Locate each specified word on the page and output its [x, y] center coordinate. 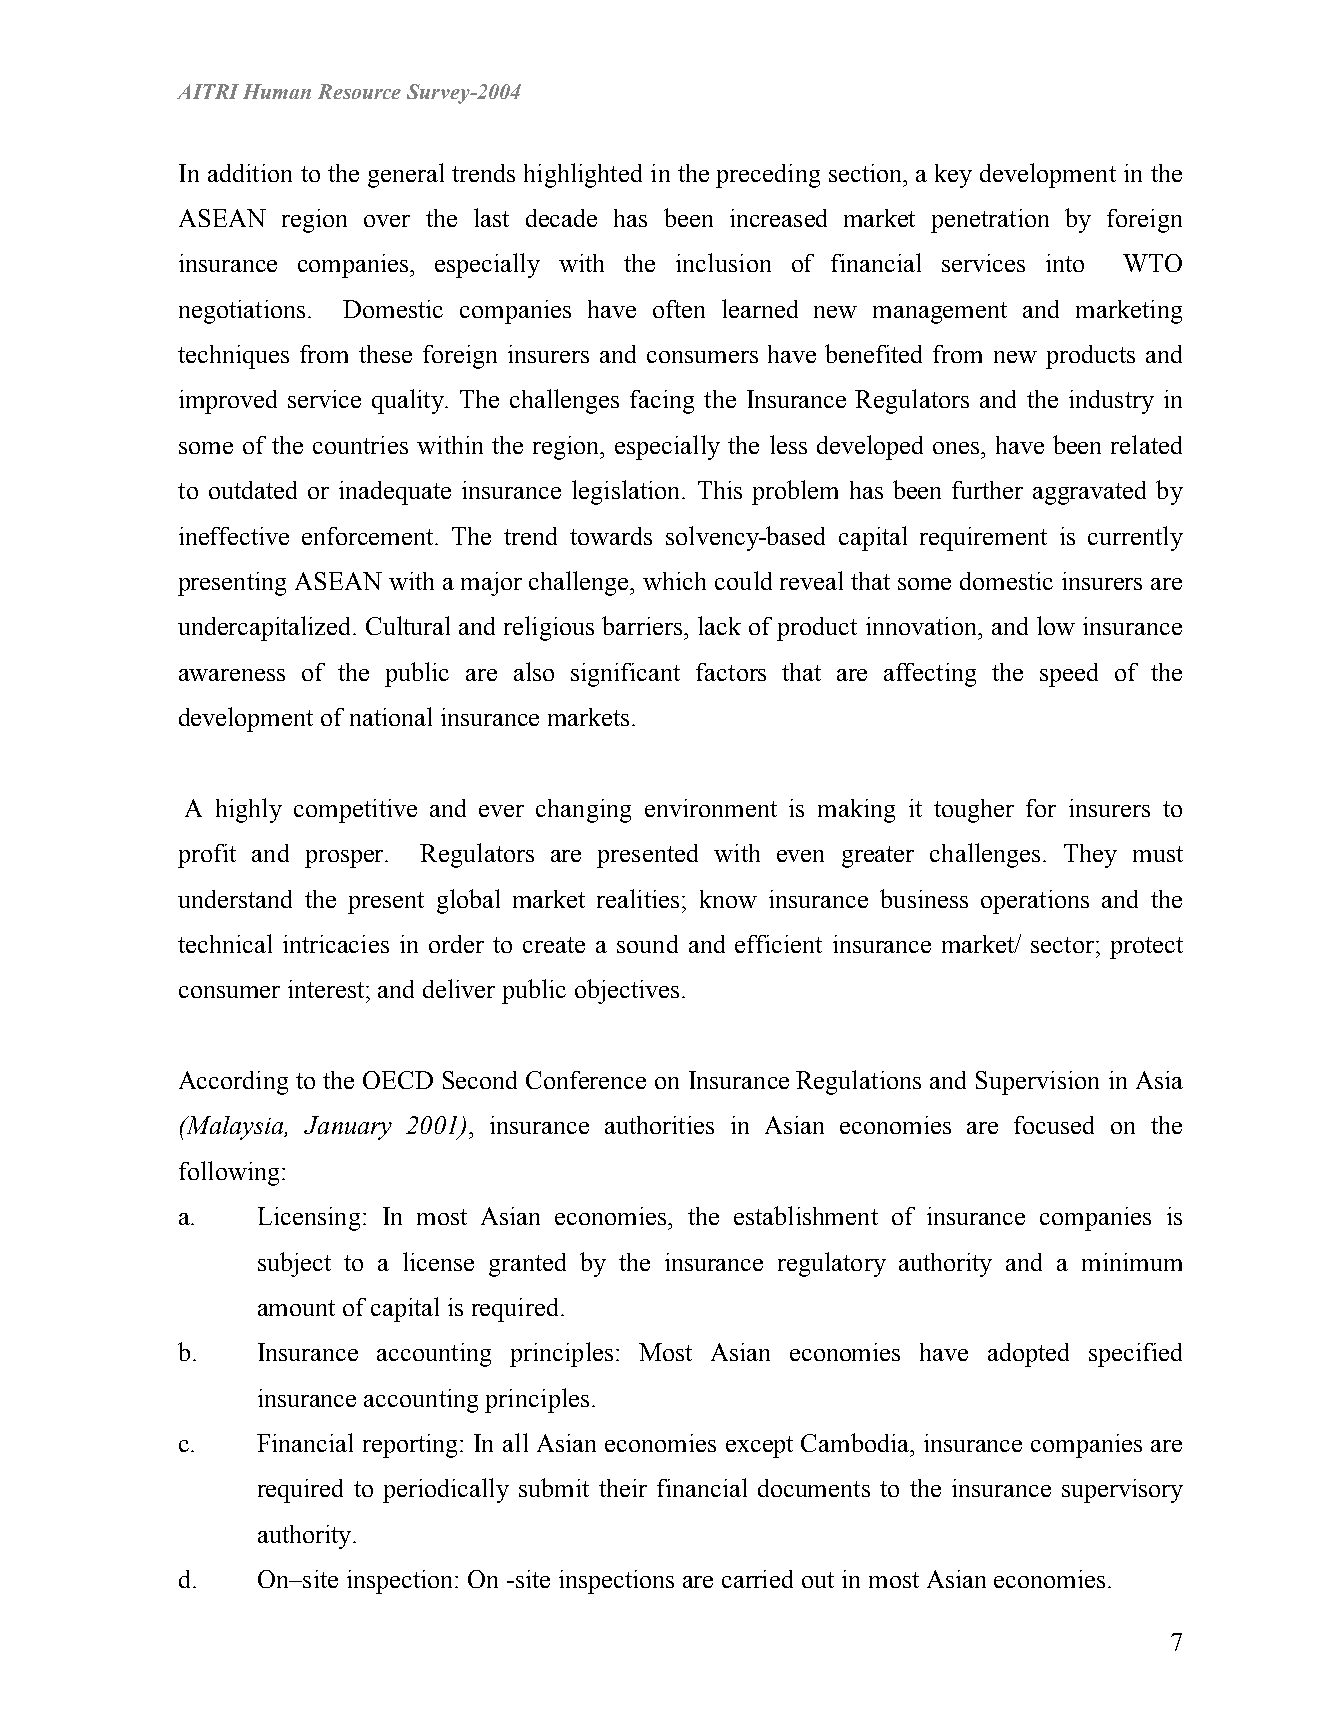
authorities [659, 1125]
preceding [768, 176]
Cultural [408, 625]
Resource [359, 91]
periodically [446, 1490]
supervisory [1122, 1491]
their [623, 1488]
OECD [398, 1080]
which [674, 581]
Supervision [1037, 1083]
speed [1069, 675]
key [953, 176]
